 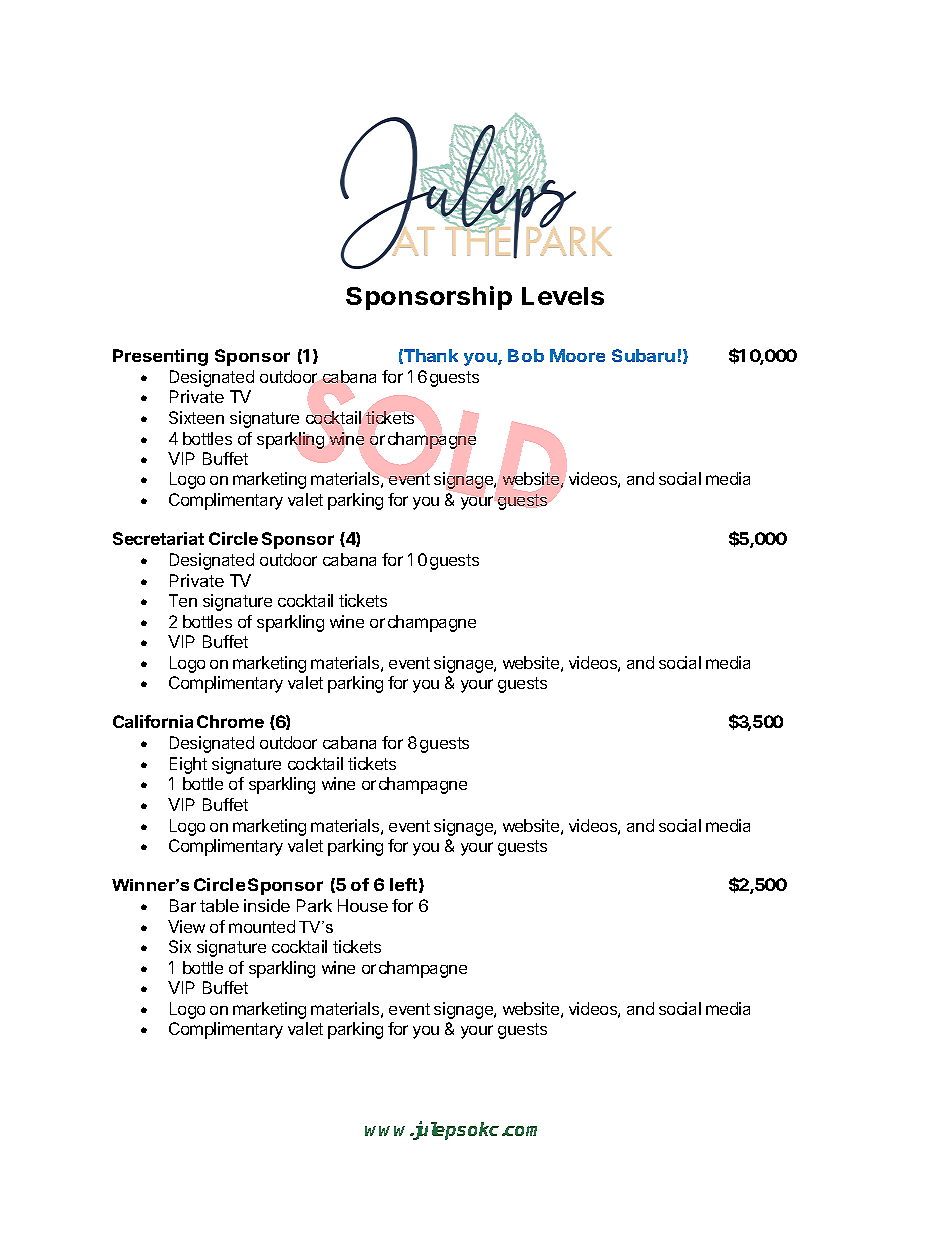 What do you see at coordinates (526, 355) in the page?
I see `Bob` at bounding box center [526, 355].
